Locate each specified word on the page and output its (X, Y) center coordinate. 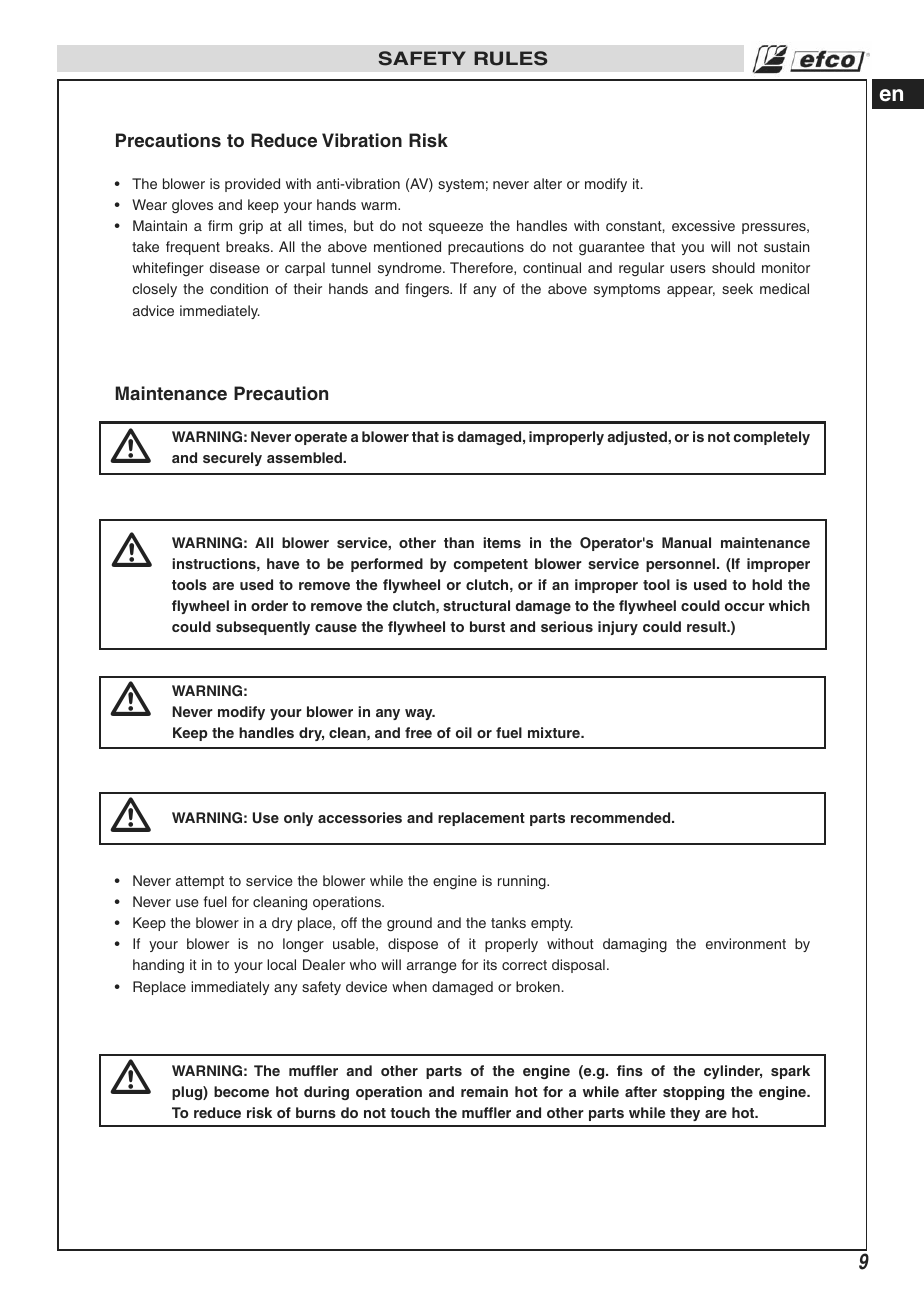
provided (252, 185)
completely (772, 438)
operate (321, 438)
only (298, 819)
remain (484, 1091)
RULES (510, 58)
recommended (622, 817)
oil (464, 732)
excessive (703, 225)
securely (232, 459)
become (241, 1091)
